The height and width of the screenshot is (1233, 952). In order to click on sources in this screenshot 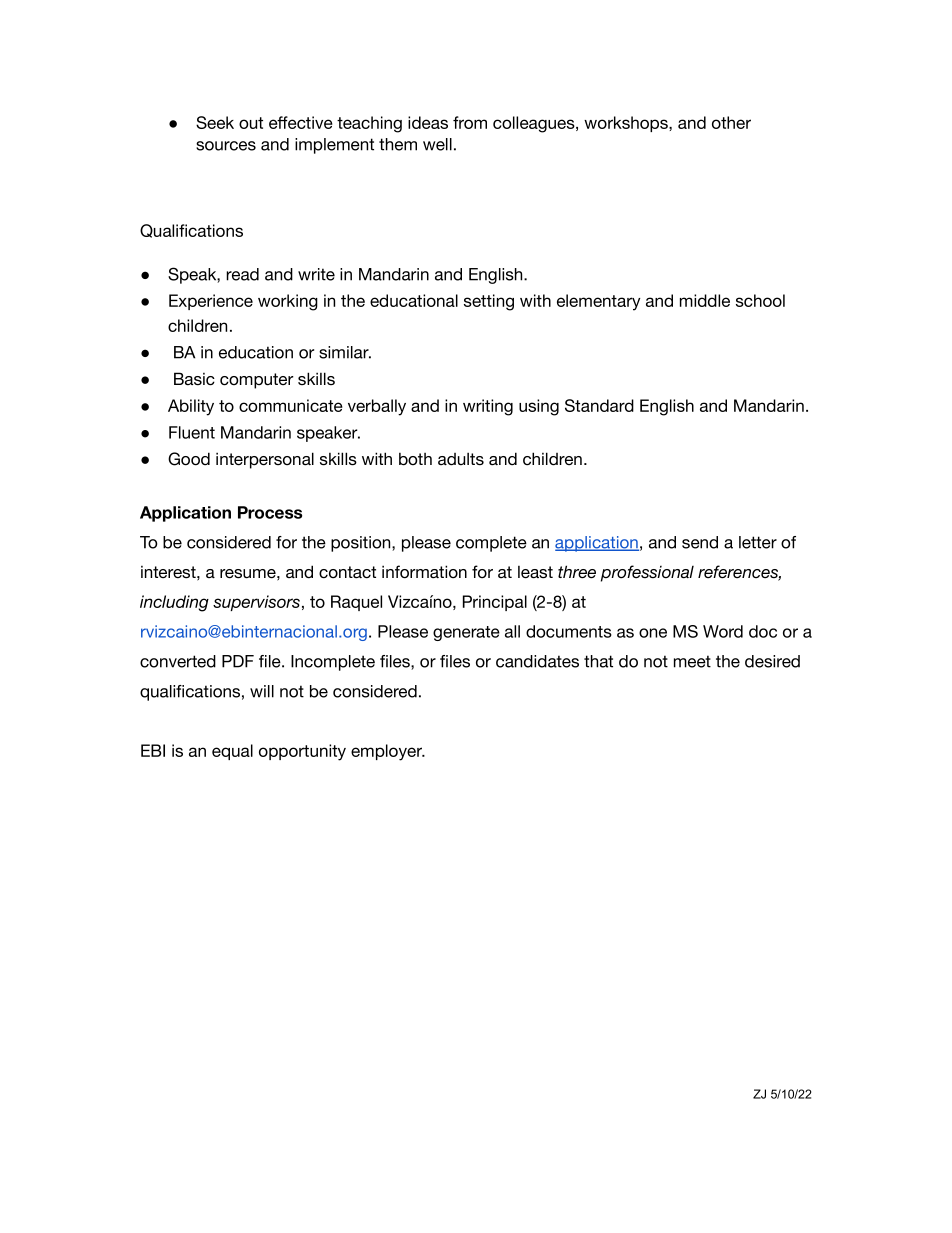, I will do `click(226, 146)`.
